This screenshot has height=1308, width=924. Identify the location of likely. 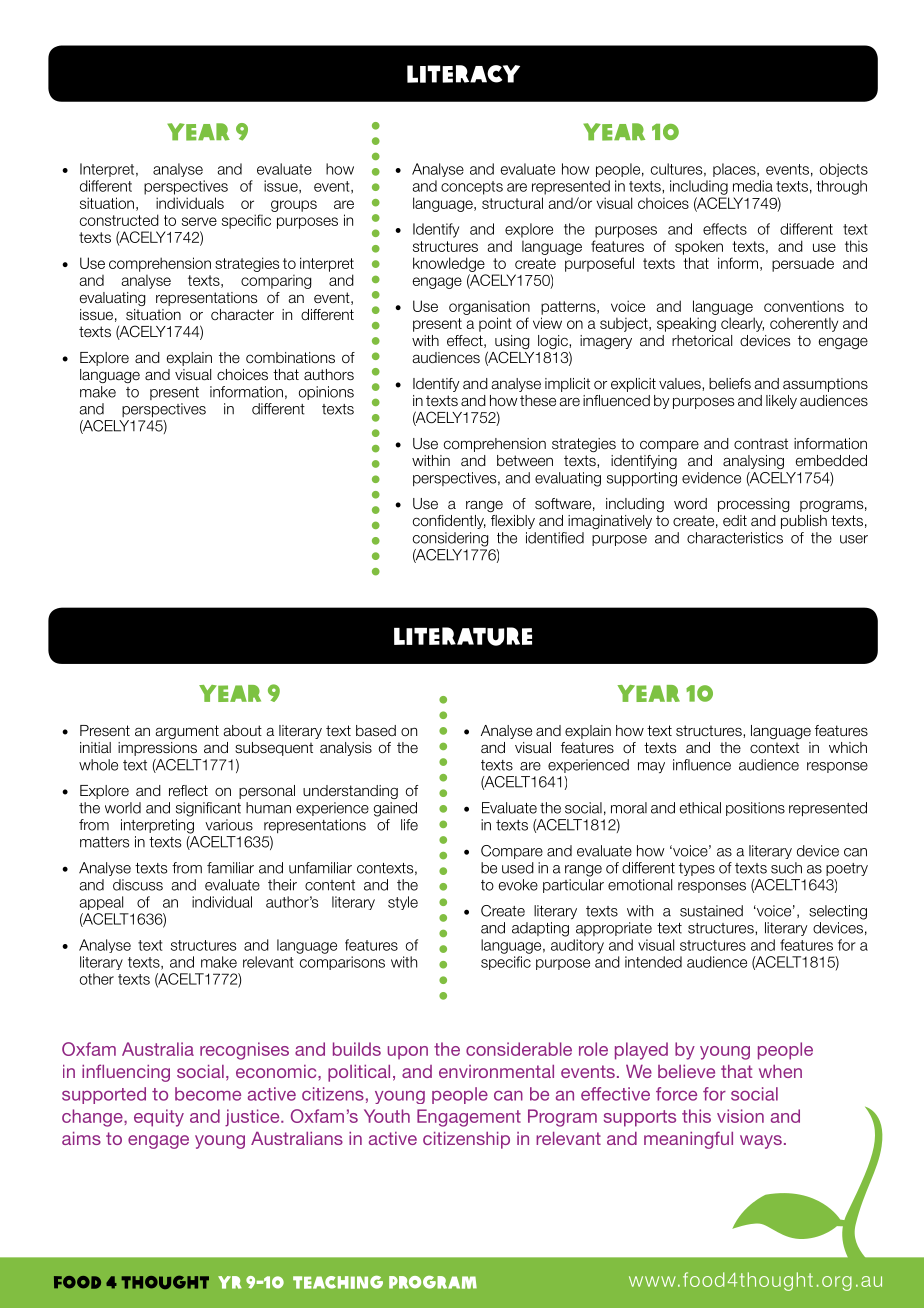
(781, 402).
